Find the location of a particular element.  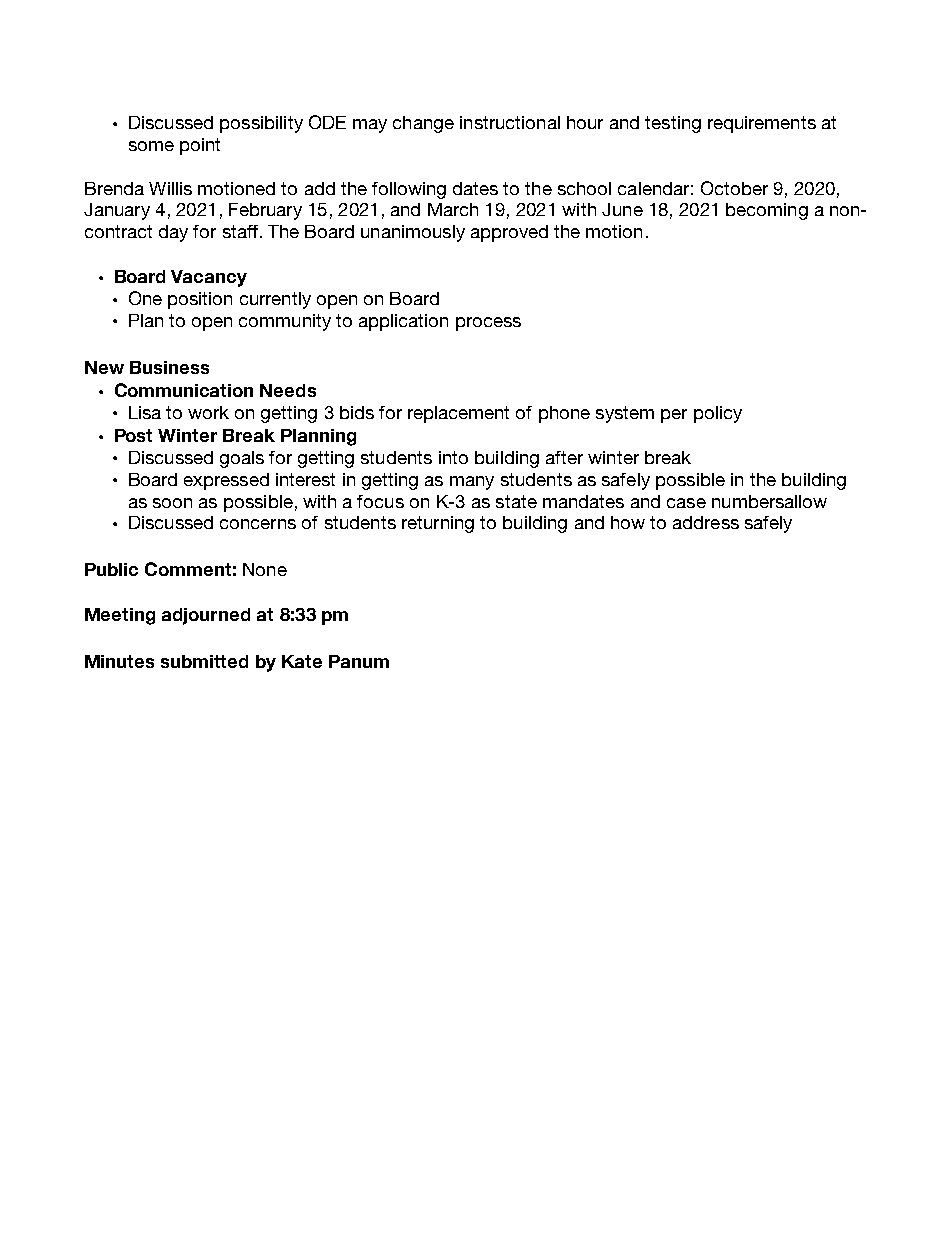

submitted is located at coordinates (204, 661).
